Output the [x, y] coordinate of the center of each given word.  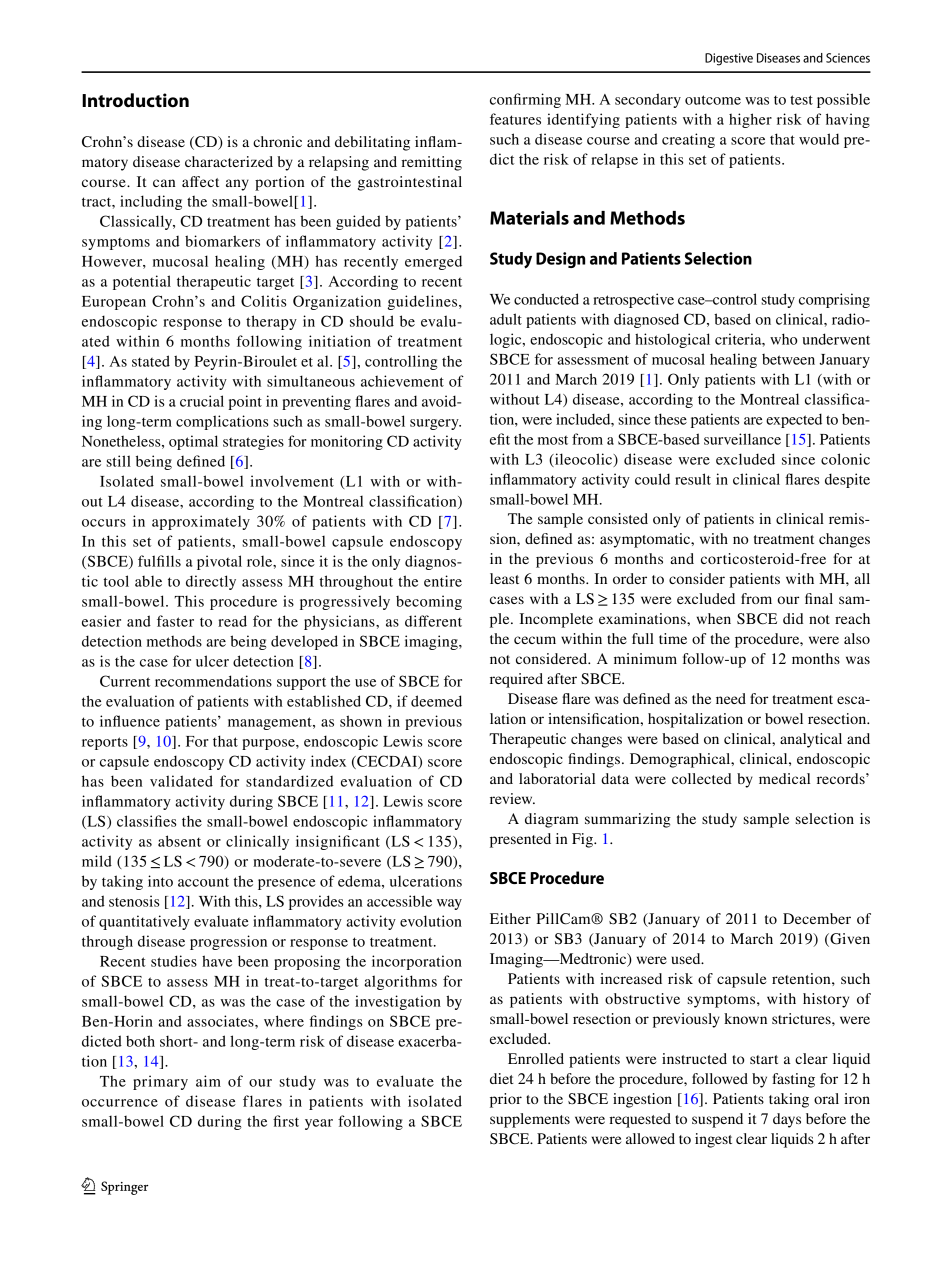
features [515, 119]
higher [750, 120]
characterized [229, 161]
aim [208, 1081]
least [504, 578]
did [793, 618]
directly [211, 582]
